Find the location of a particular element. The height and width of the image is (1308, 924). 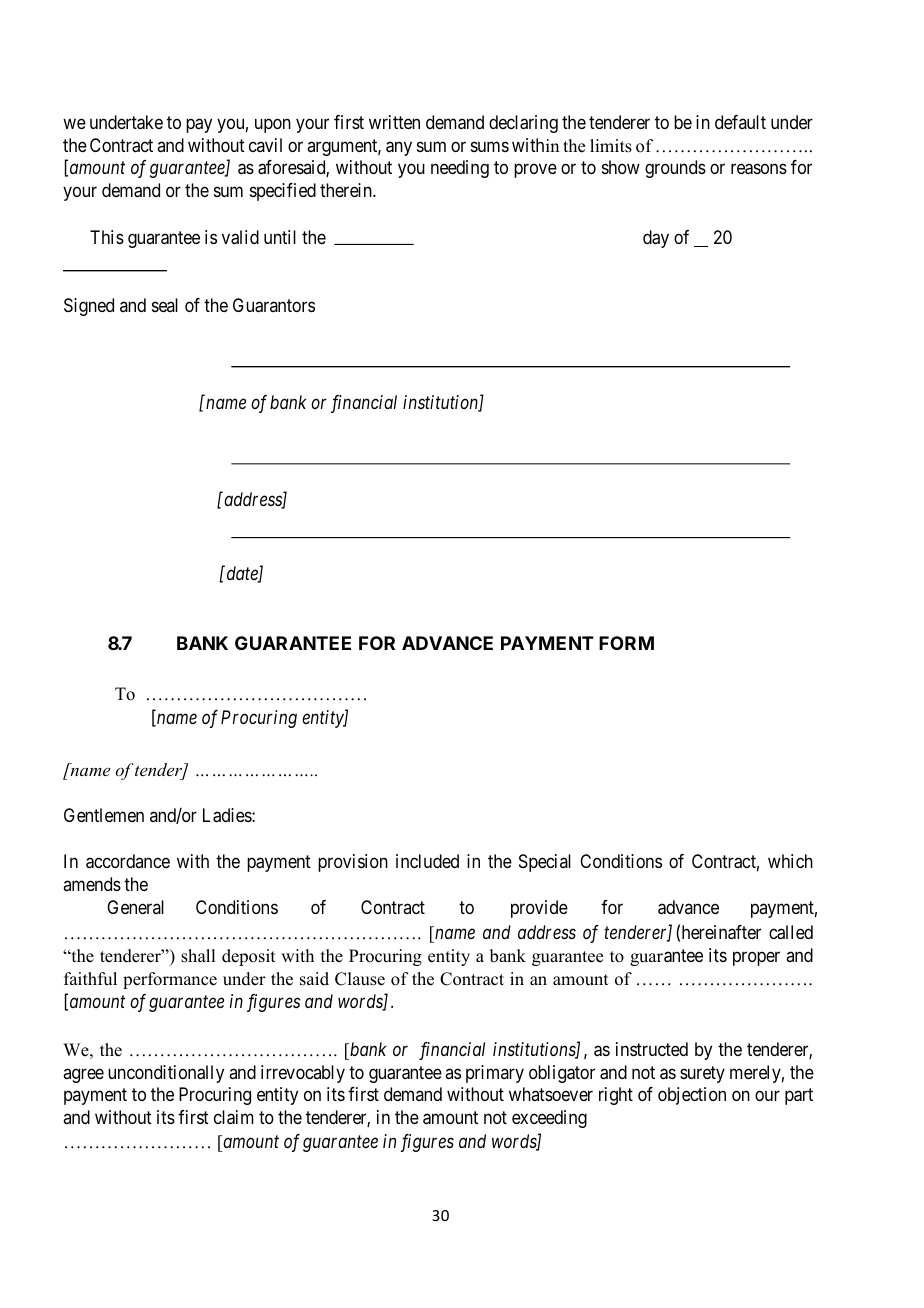

unconditionally is located at coordinates (166, 1074).
